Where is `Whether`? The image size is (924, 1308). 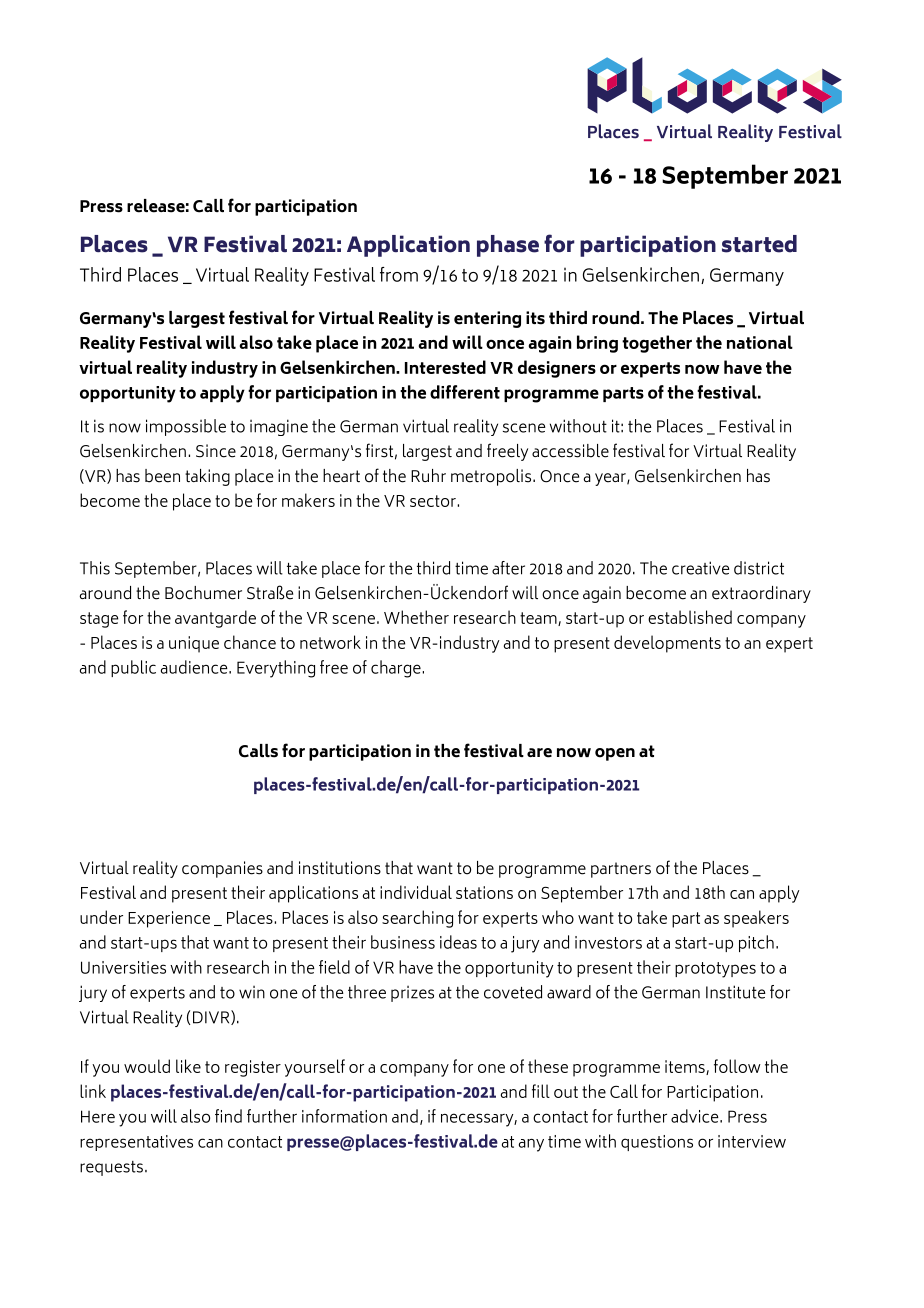
Whether is located at coordinates (416, 617).
